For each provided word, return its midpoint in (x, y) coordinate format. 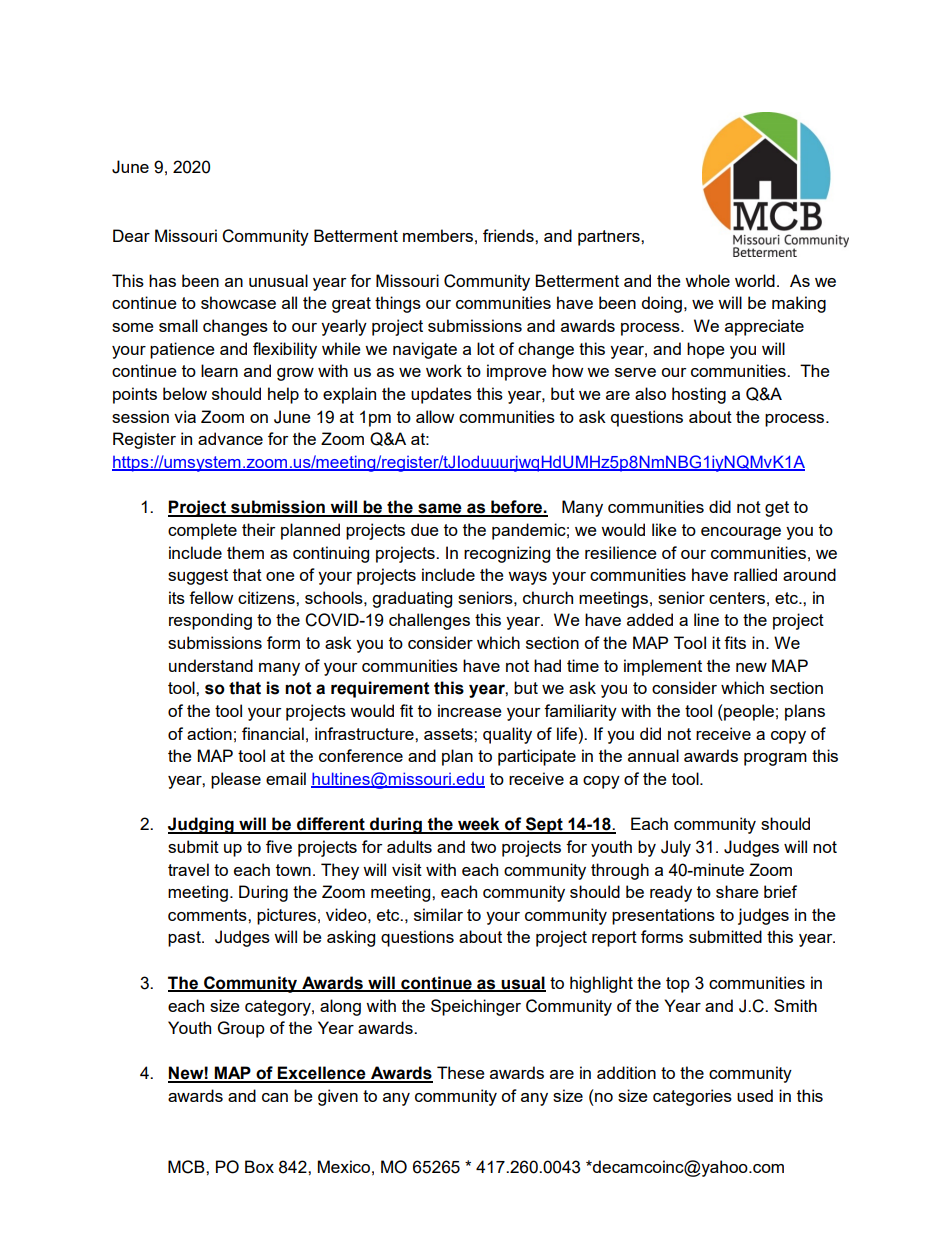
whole (707, 280)
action (209, 733)
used (755, 1095)
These (461, 1072)
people (748, 712)
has (162, 280)
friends (509, 235)
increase (470, 710)
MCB (187, 1167)
